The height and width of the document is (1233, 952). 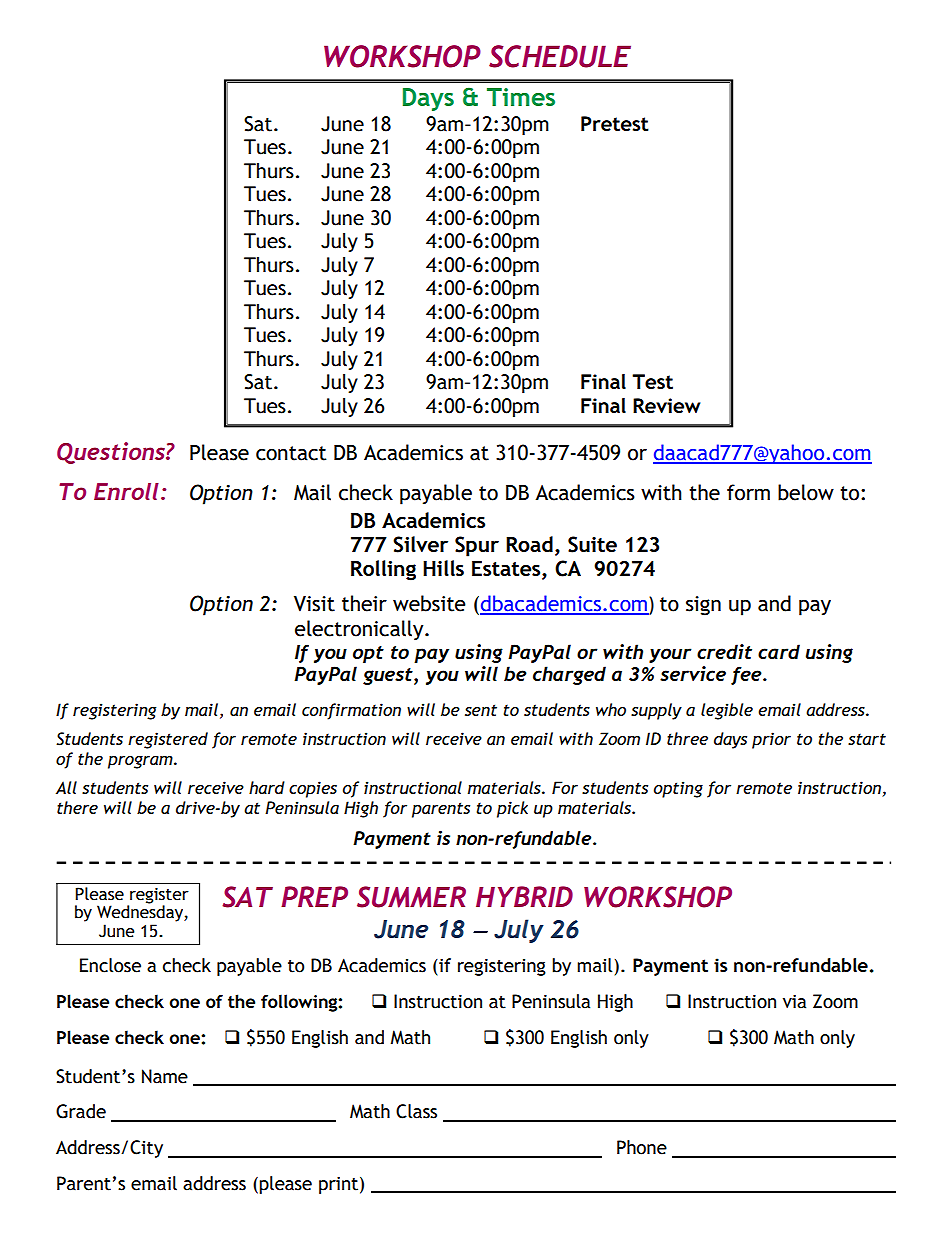 What do you see at coordinates (560, 56) in the document?
I see `SCHEDULE` at bounding box center [560, 56].
